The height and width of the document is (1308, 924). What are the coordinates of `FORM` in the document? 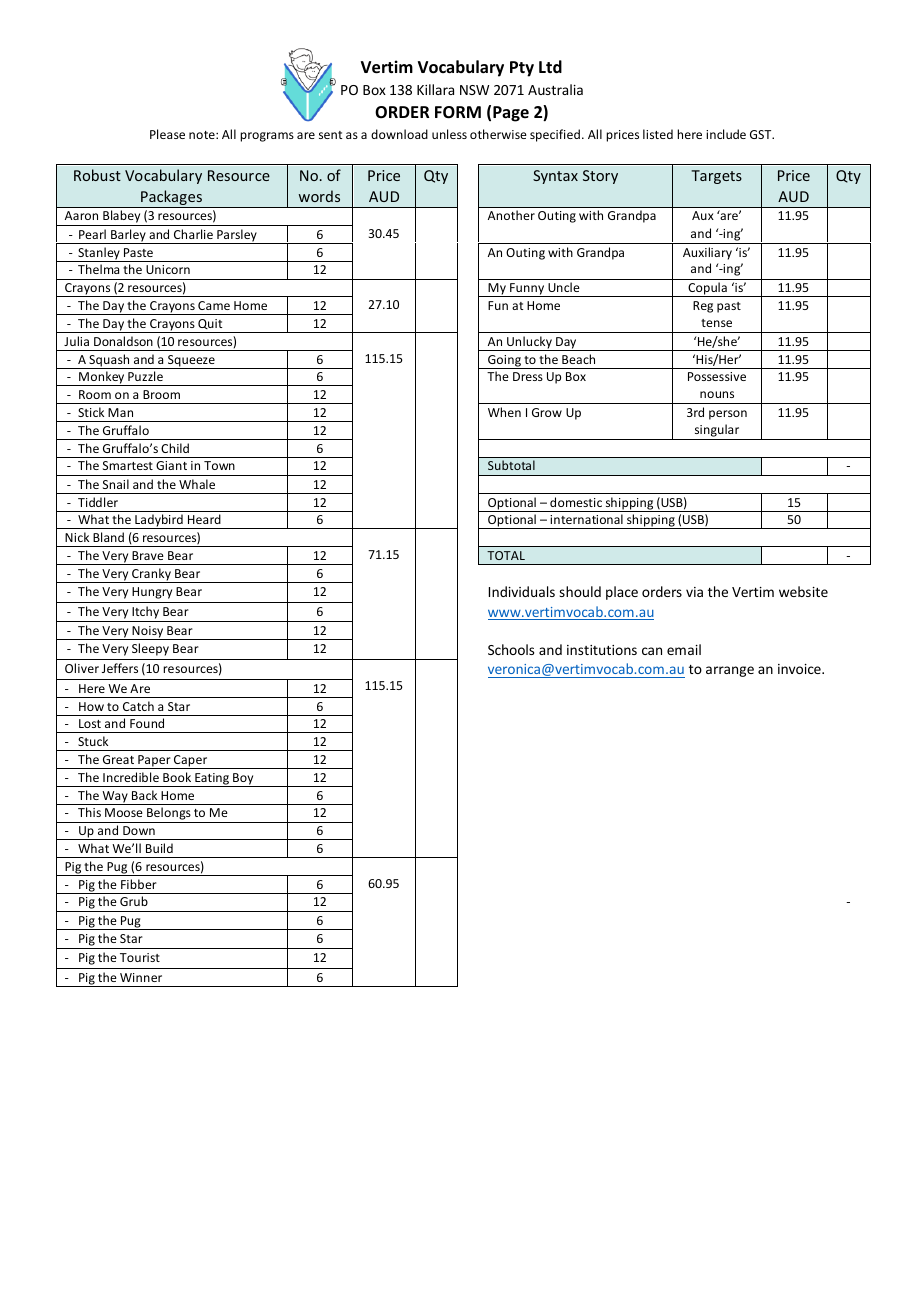 It's located at (458, 112).
